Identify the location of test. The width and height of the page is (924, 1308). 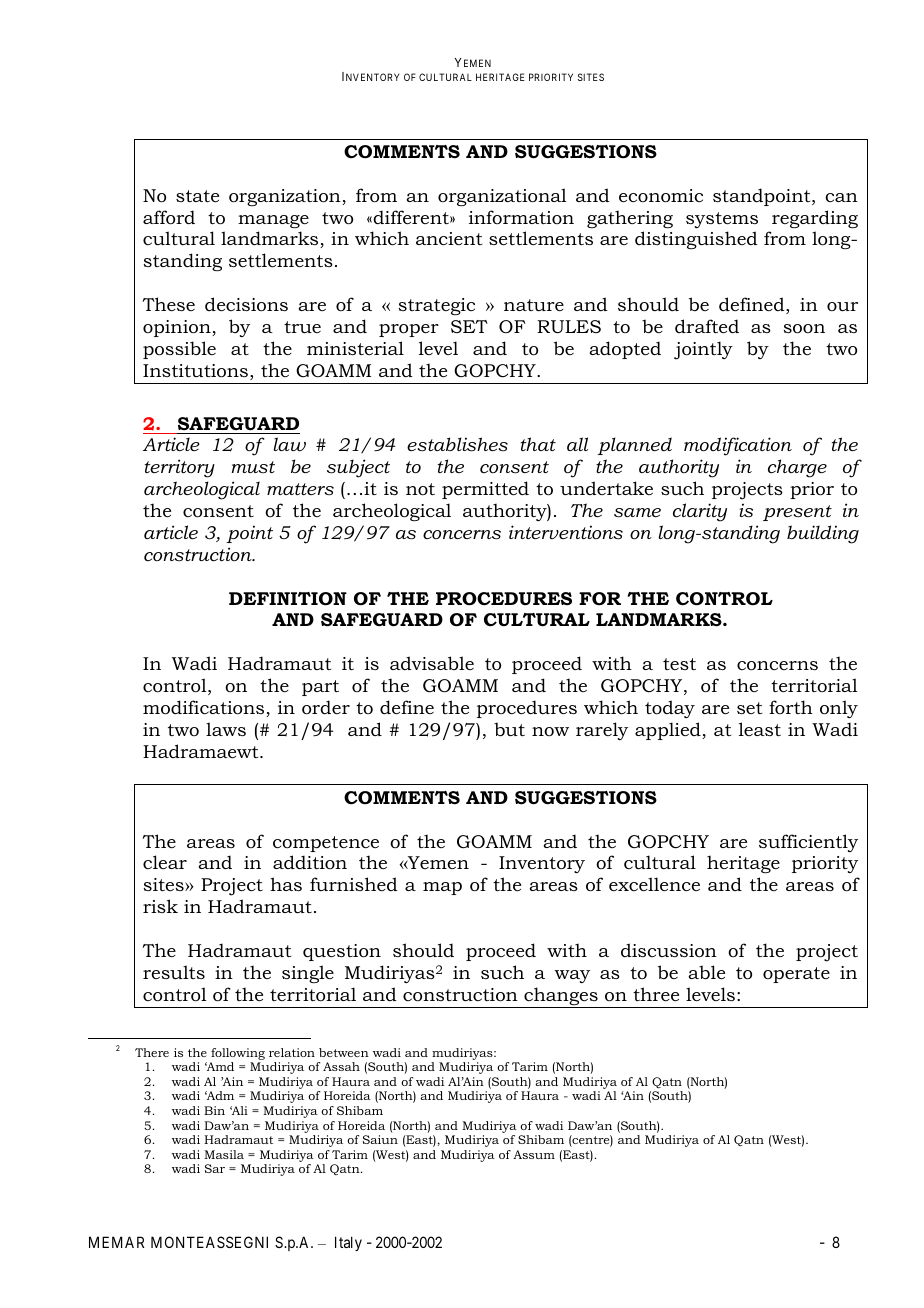
(679, 664).
